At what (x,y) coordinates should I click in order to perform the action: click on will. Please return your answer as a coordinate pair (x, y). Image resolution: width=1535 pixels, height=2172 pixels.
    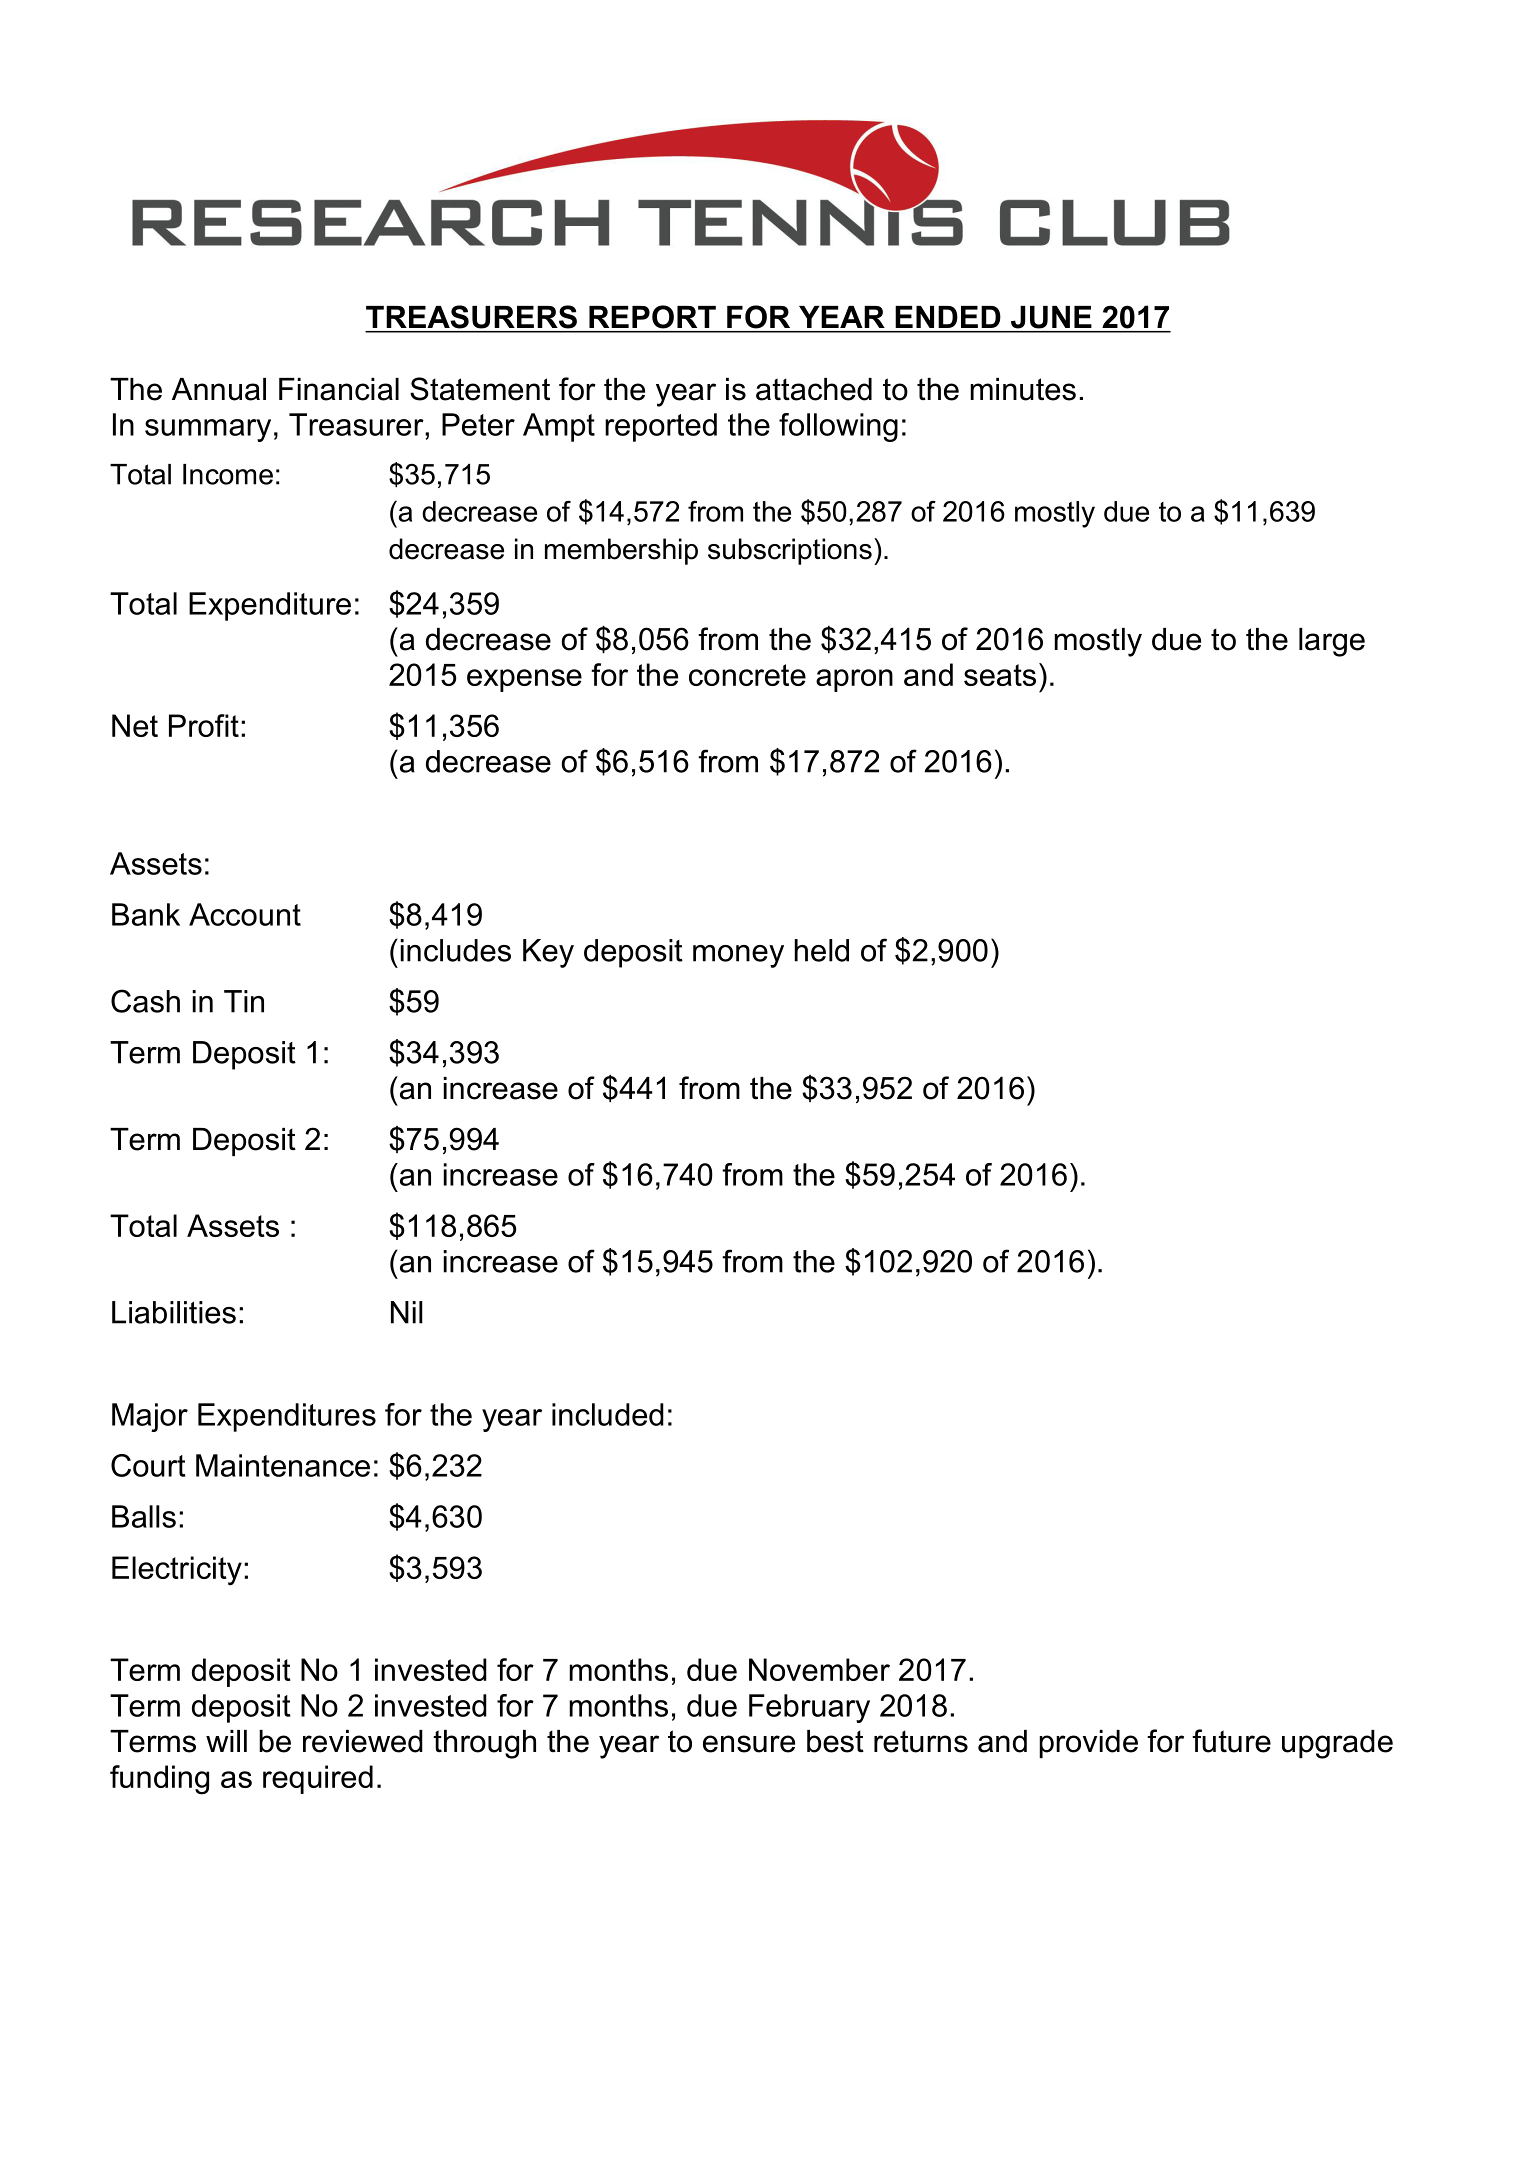
    Looking at the image, I should click on (226, 1741).
